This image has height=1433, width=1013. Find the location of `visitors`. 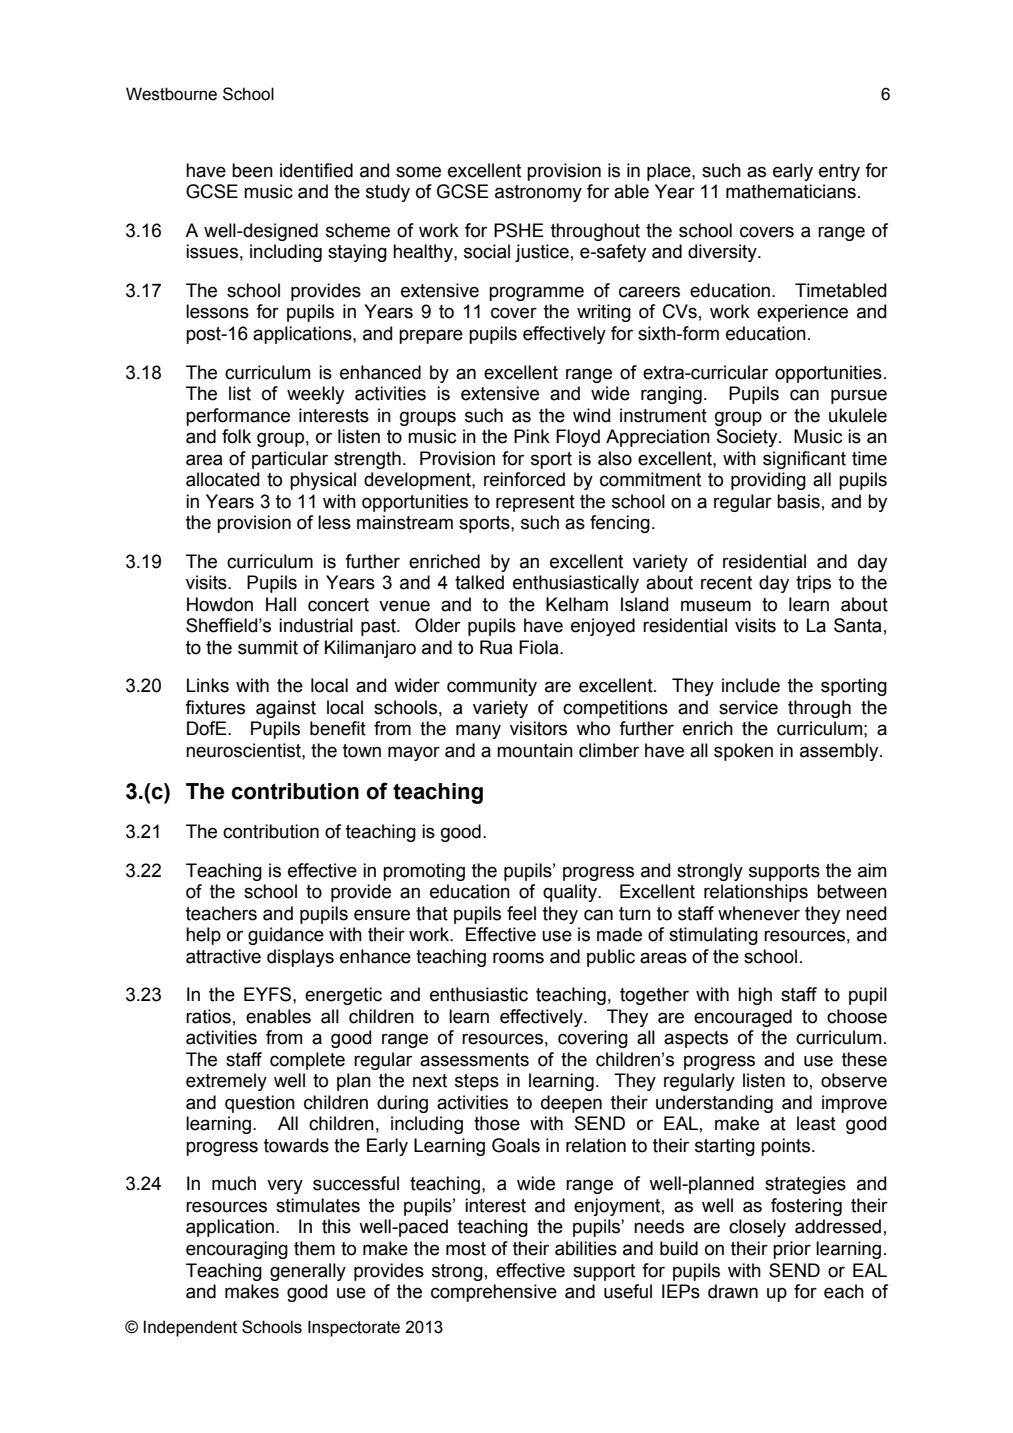

visitors is located at coordinates (538, 728).
